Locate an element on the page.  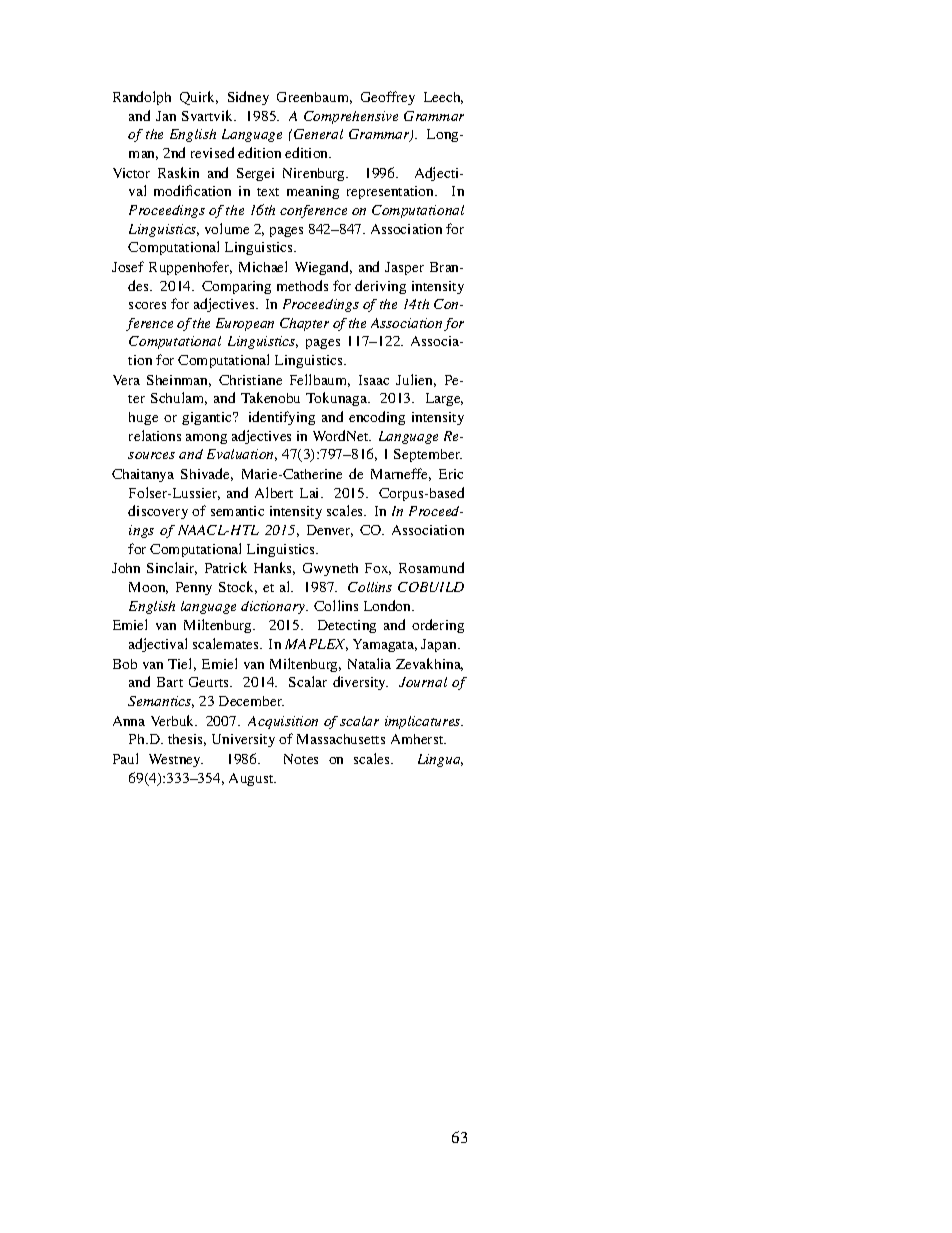
Geoffrey is located at coordinates (388, 98).
